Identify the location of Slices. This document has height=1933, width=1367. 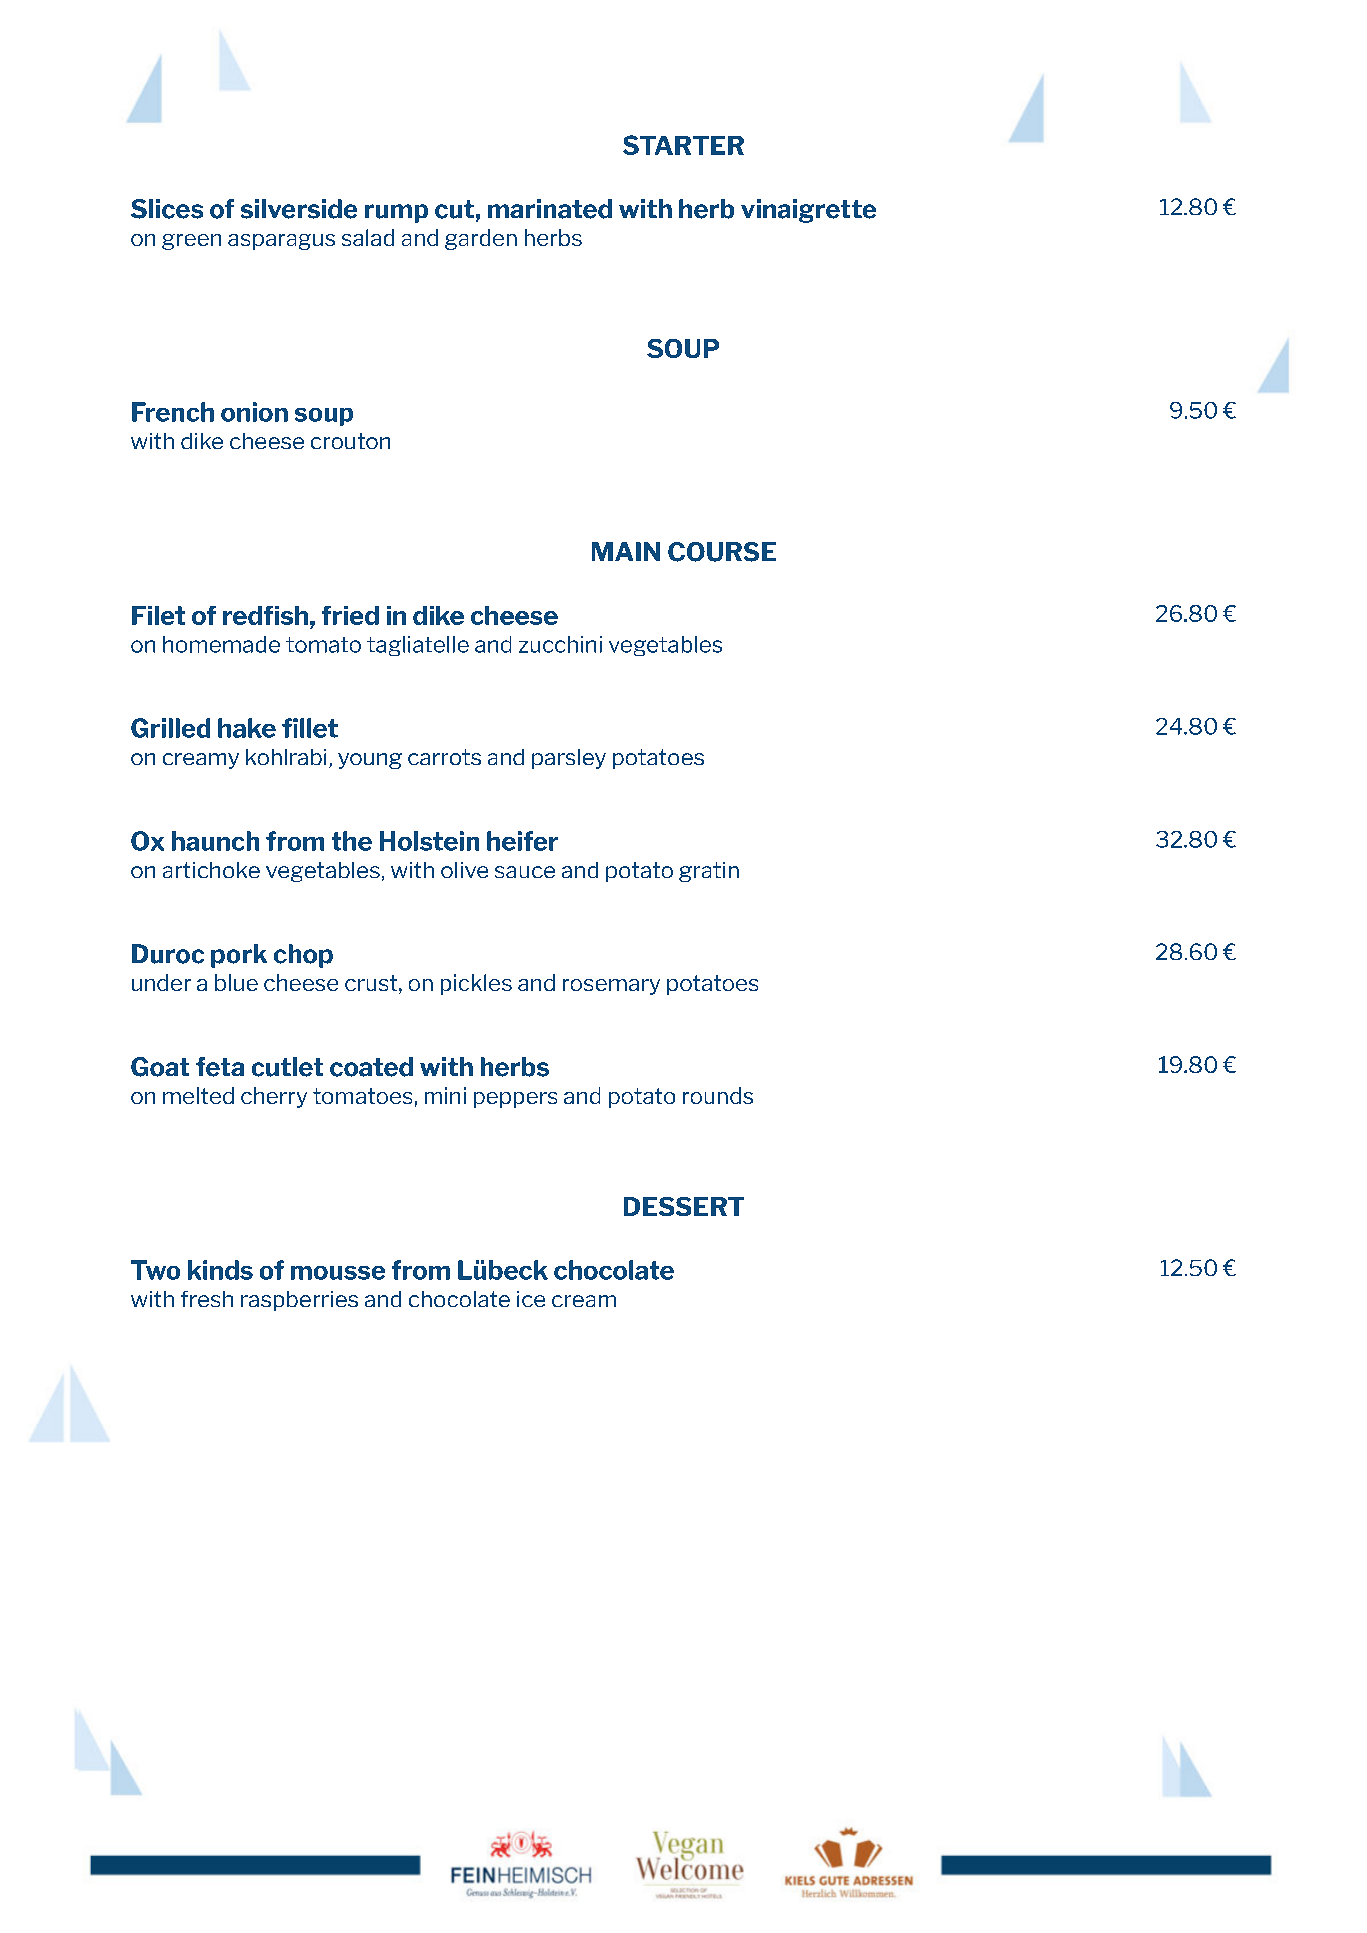
(167, 209).
